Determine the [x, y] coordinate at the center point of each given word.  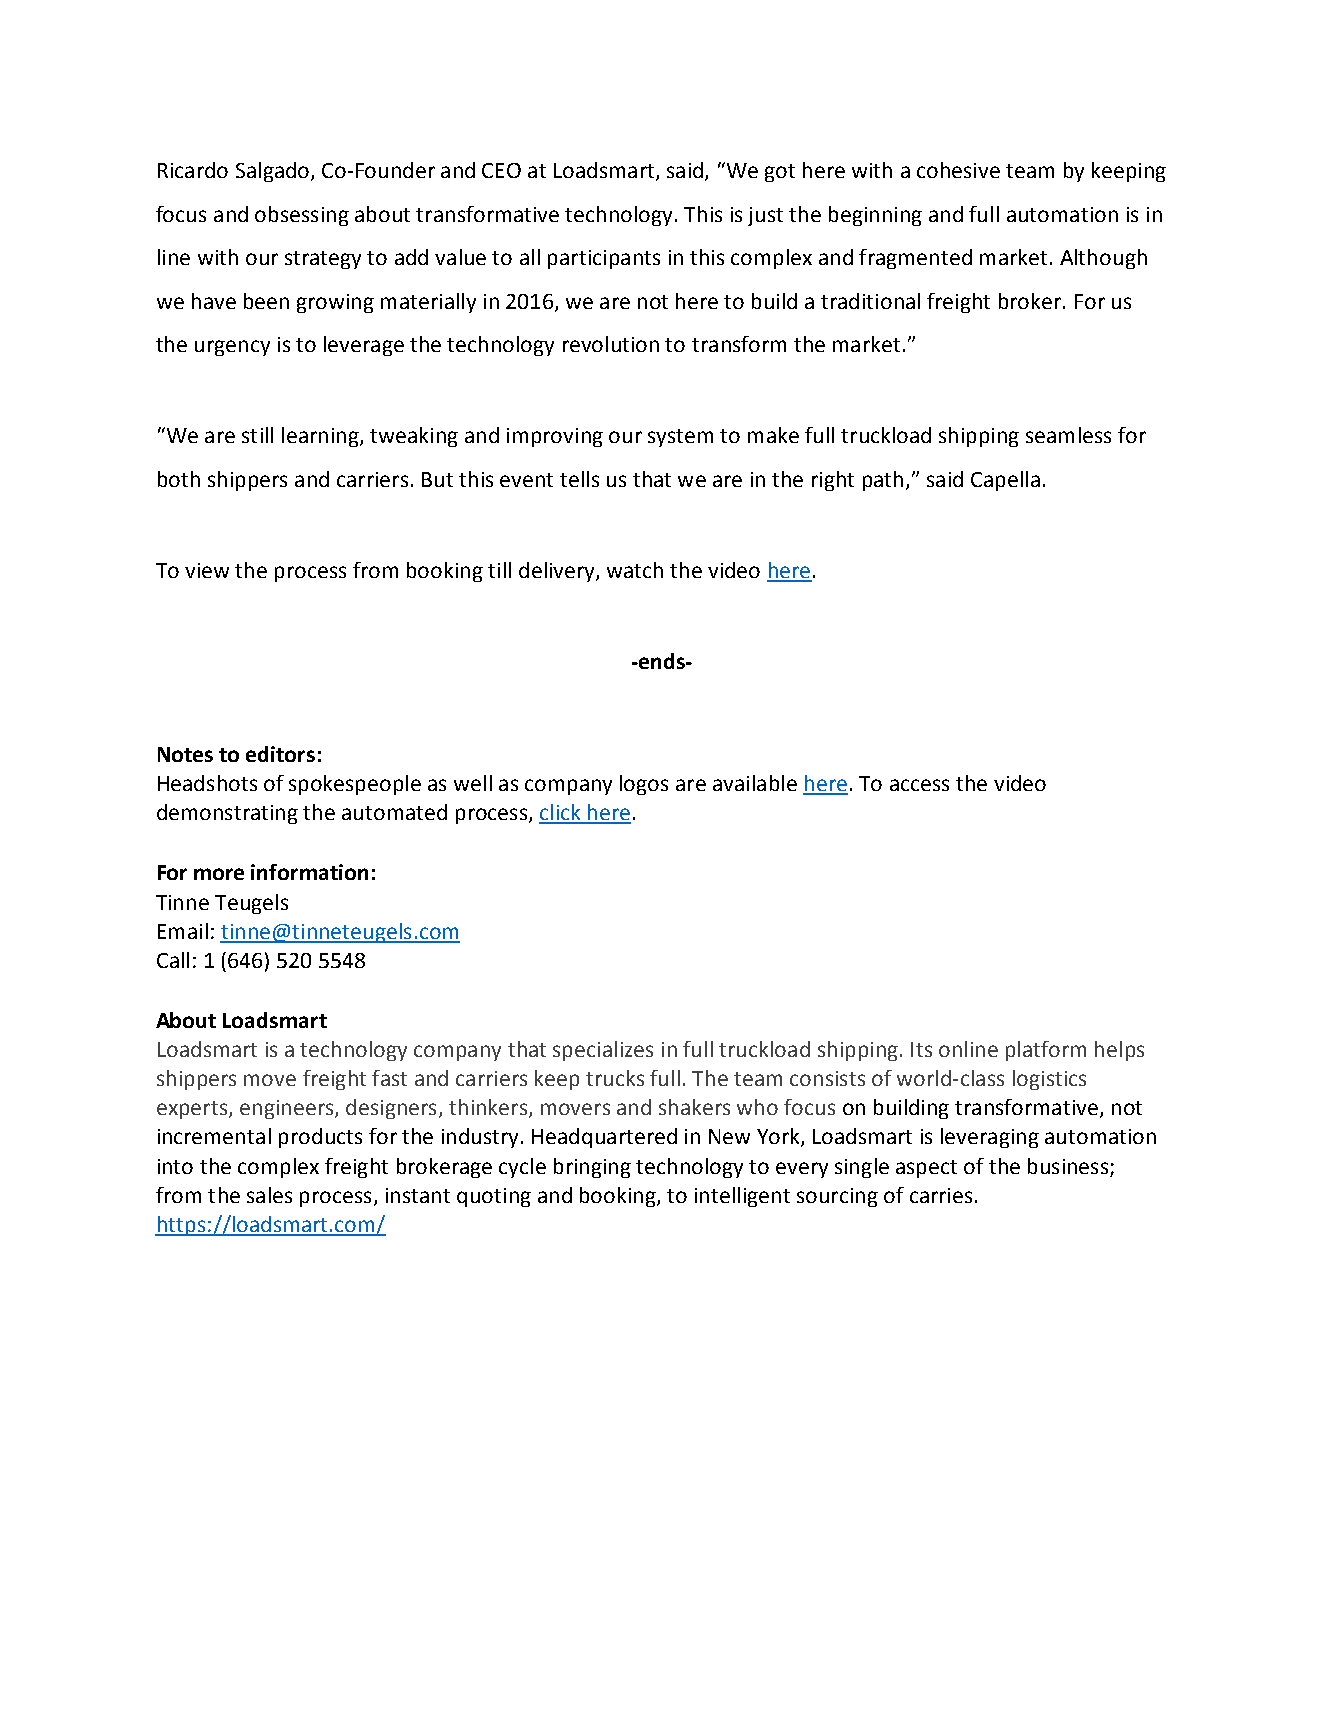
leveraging [990, 1138]
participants [604, 259]
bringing [592, 1168]
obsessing [302, 216]
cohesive [958, 170]
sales [269, 1195]
